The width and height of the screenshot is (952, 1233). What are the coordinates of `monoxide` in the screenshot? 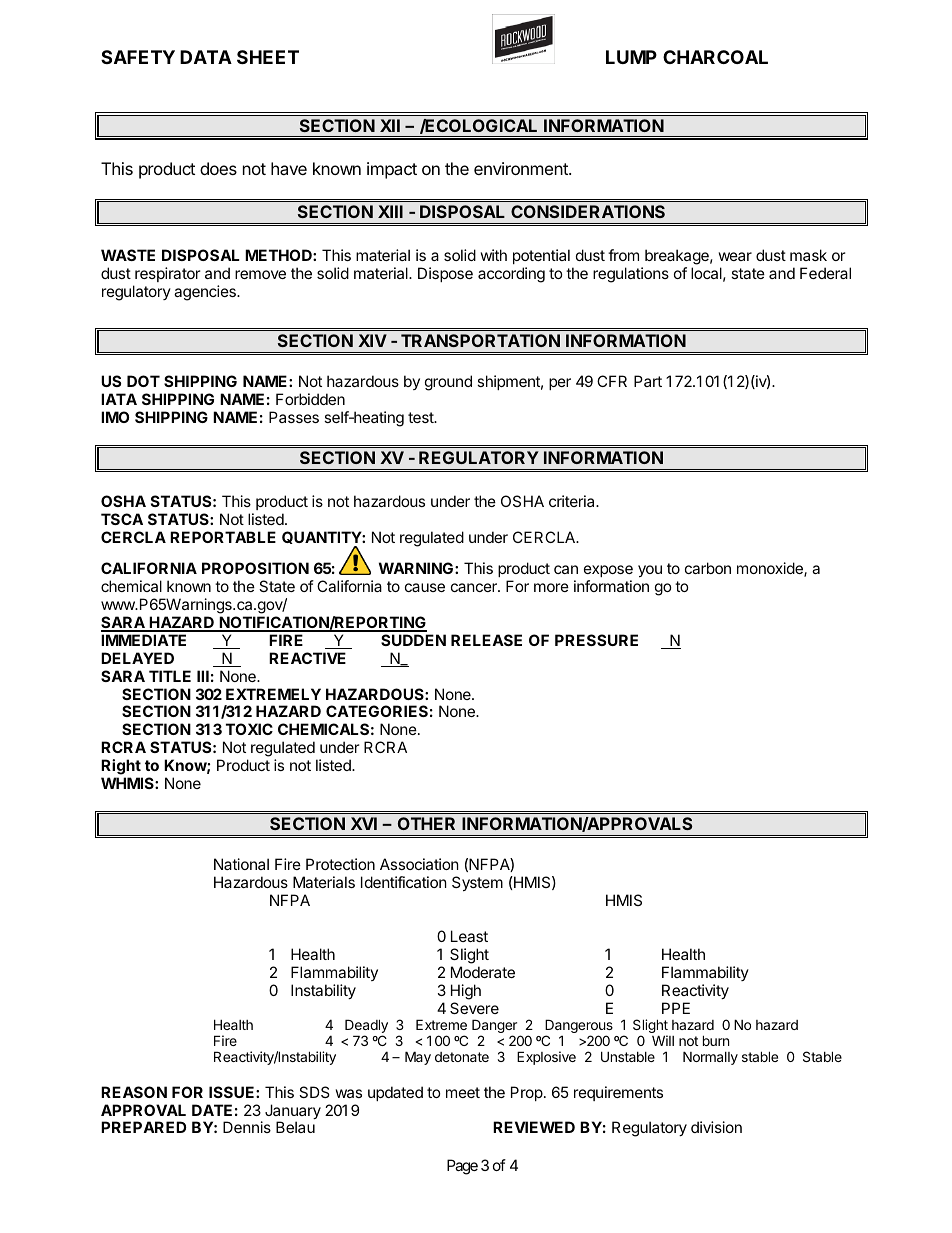 It's located at (771, 569).
